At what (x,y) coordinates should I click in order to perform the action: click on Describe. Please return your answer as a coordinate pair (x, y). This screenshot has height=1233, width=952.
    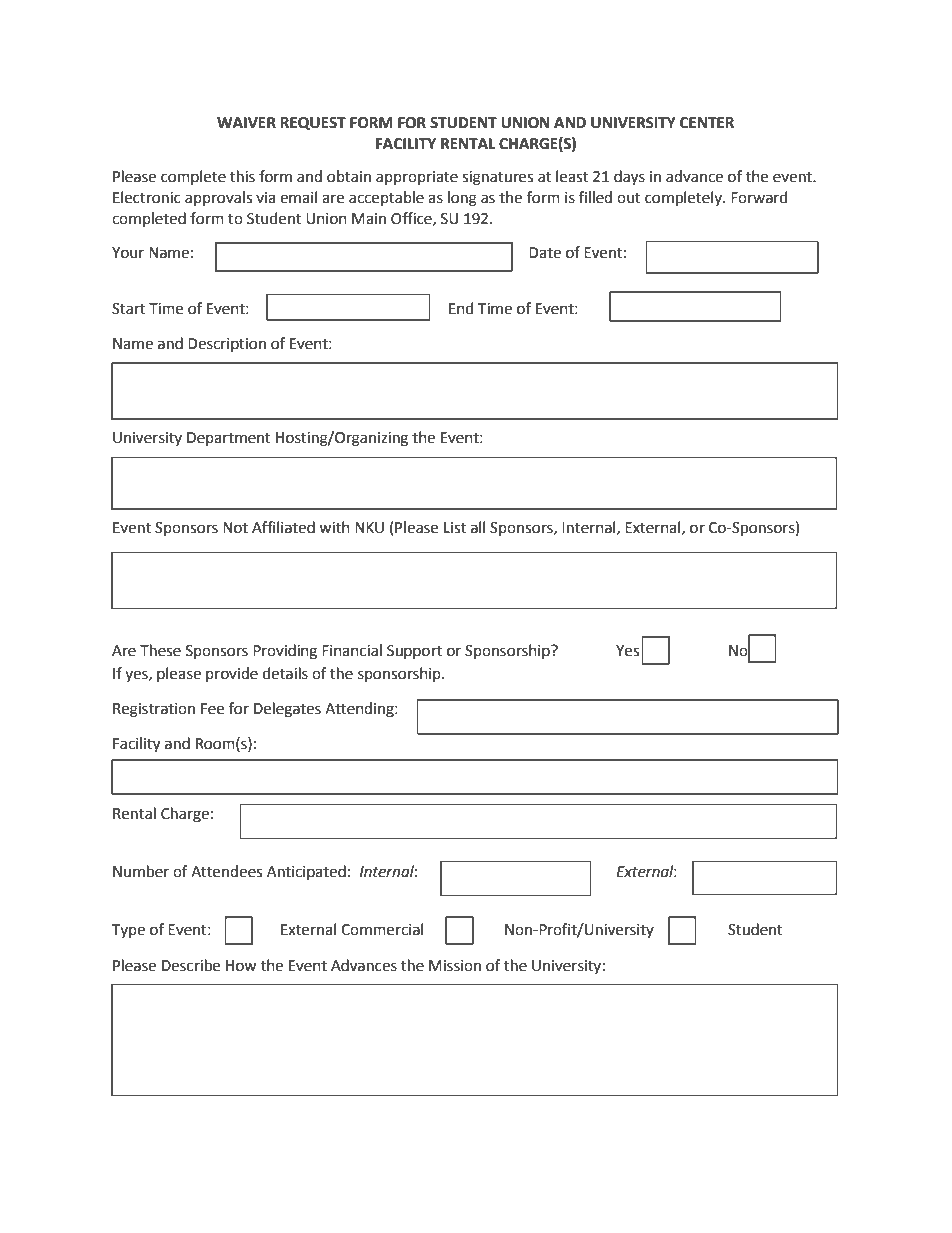
    Looking at the image, I should click on (191, 965).
